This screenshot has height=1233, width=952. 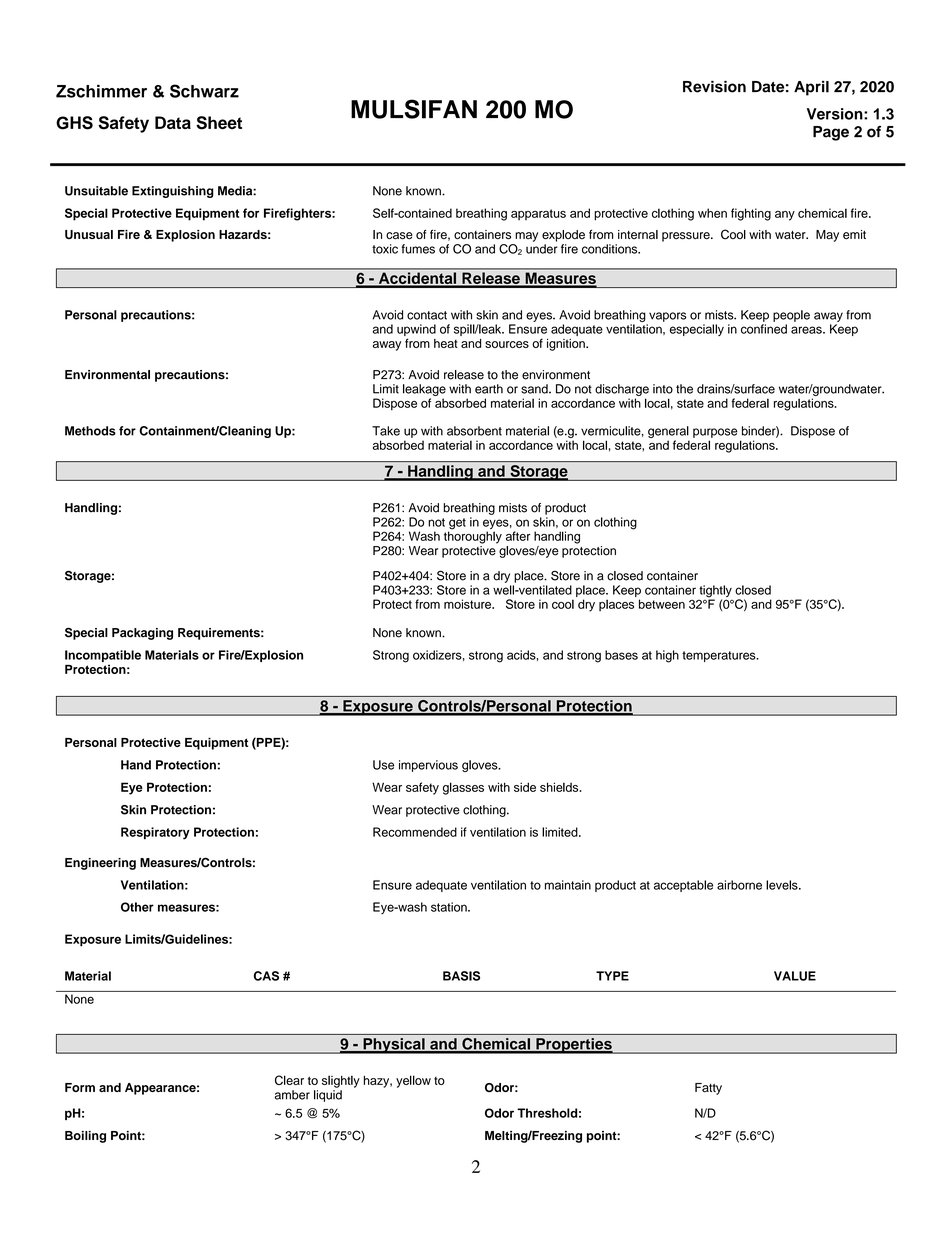 What do you see at coordinates (413, 1081) in the screenshot?
I see `yellow` at bounding box center [413, 1081].
